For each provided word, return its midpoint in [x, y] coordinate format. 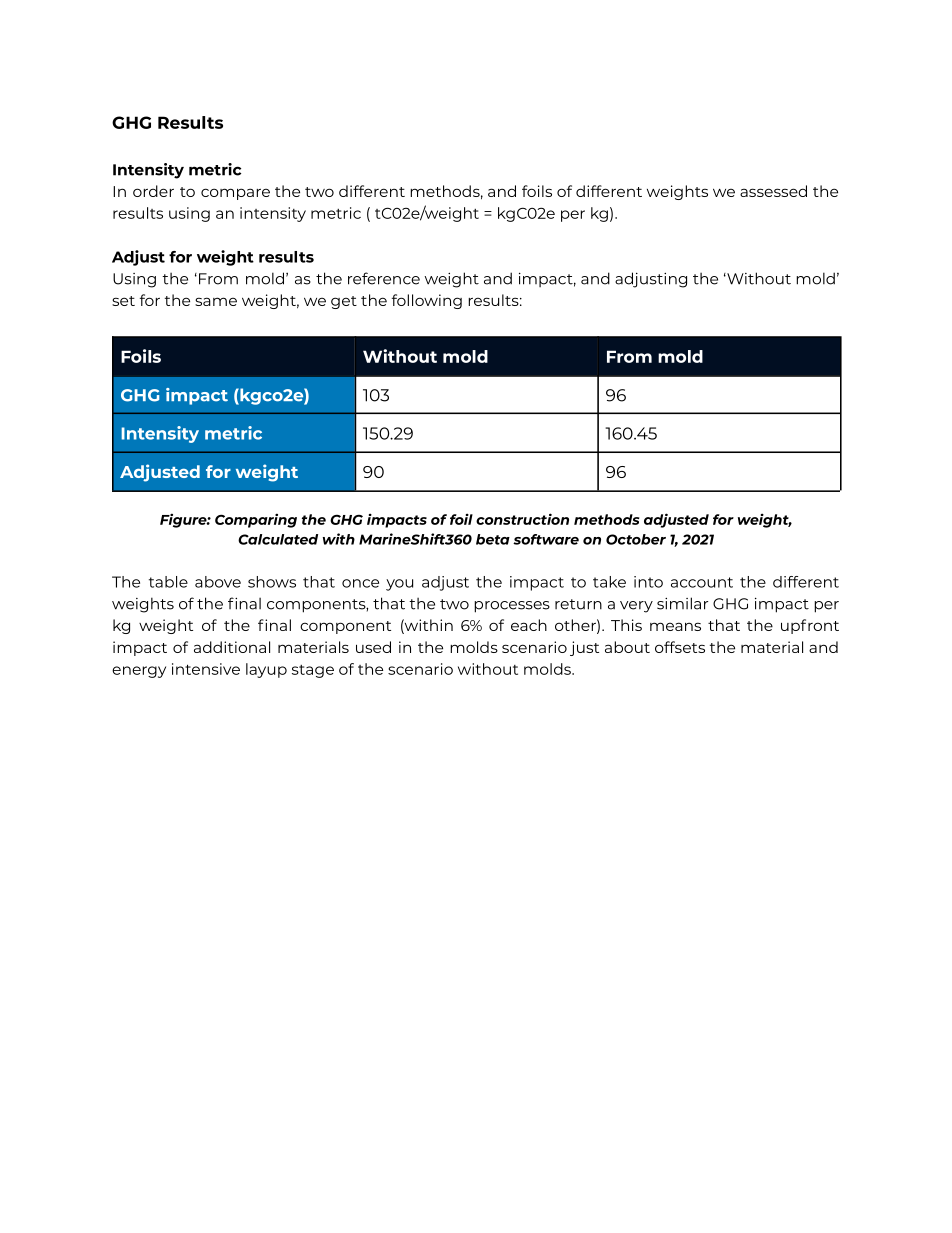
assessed [773, 191]
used [373, 647]
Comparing [256, 520]
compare [235, 194]
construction [522, 519]
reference [384, 278]
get [344, 302]
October [636, 539]
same [216, 301]
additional [232, 647]
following [427, 301]
